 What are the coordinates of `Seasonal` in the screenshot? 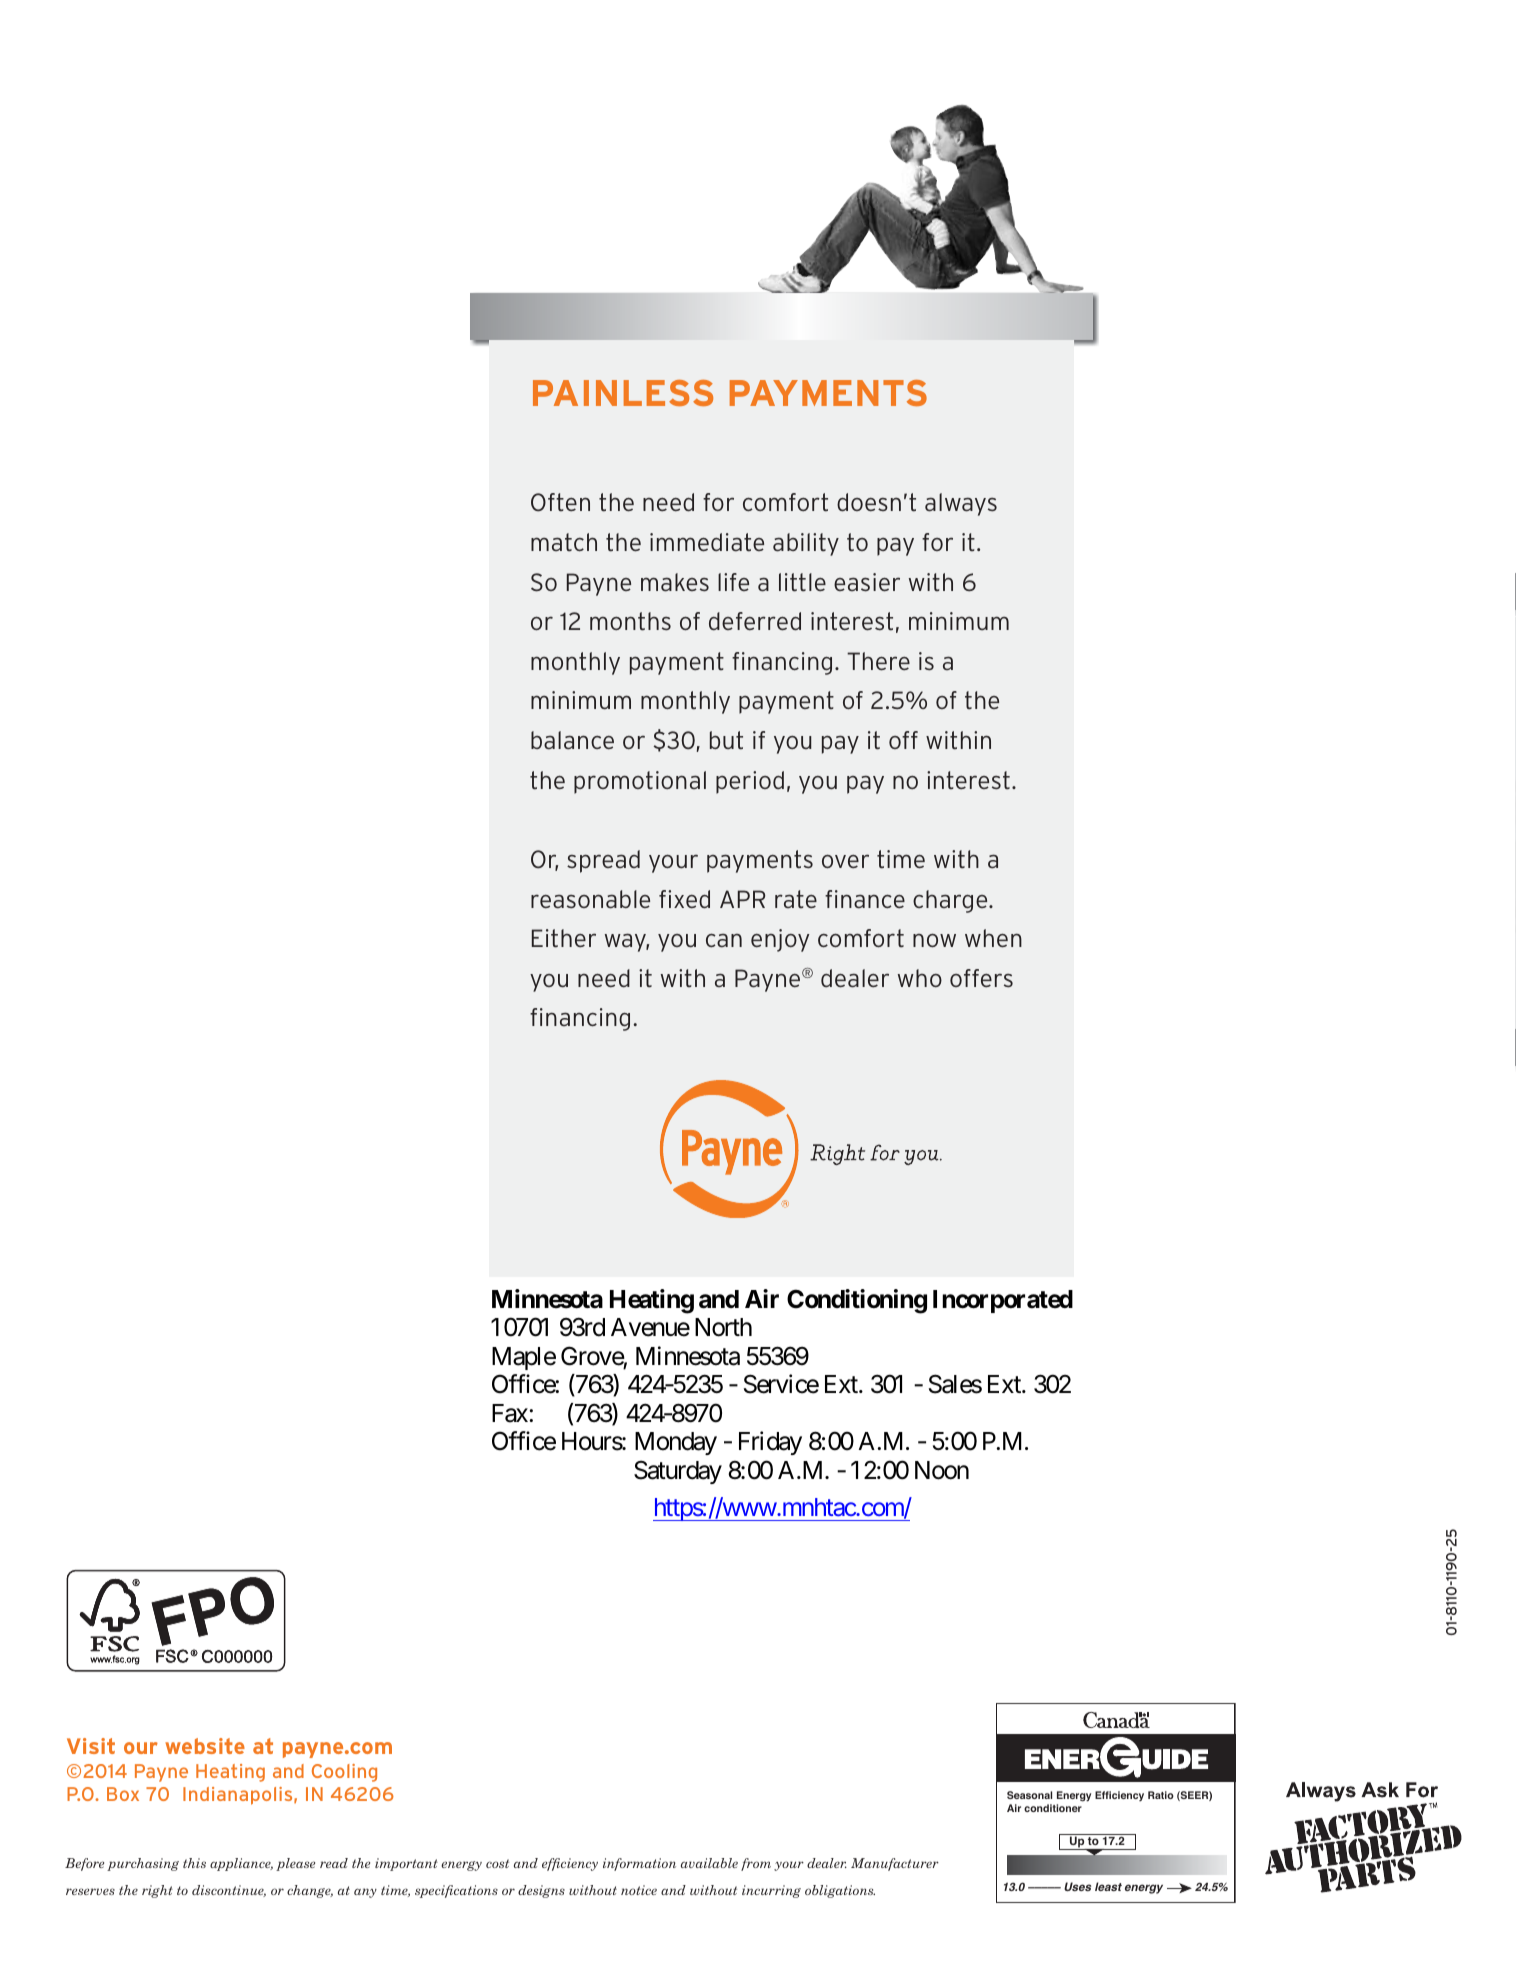 It's located at (1029, 1795).
